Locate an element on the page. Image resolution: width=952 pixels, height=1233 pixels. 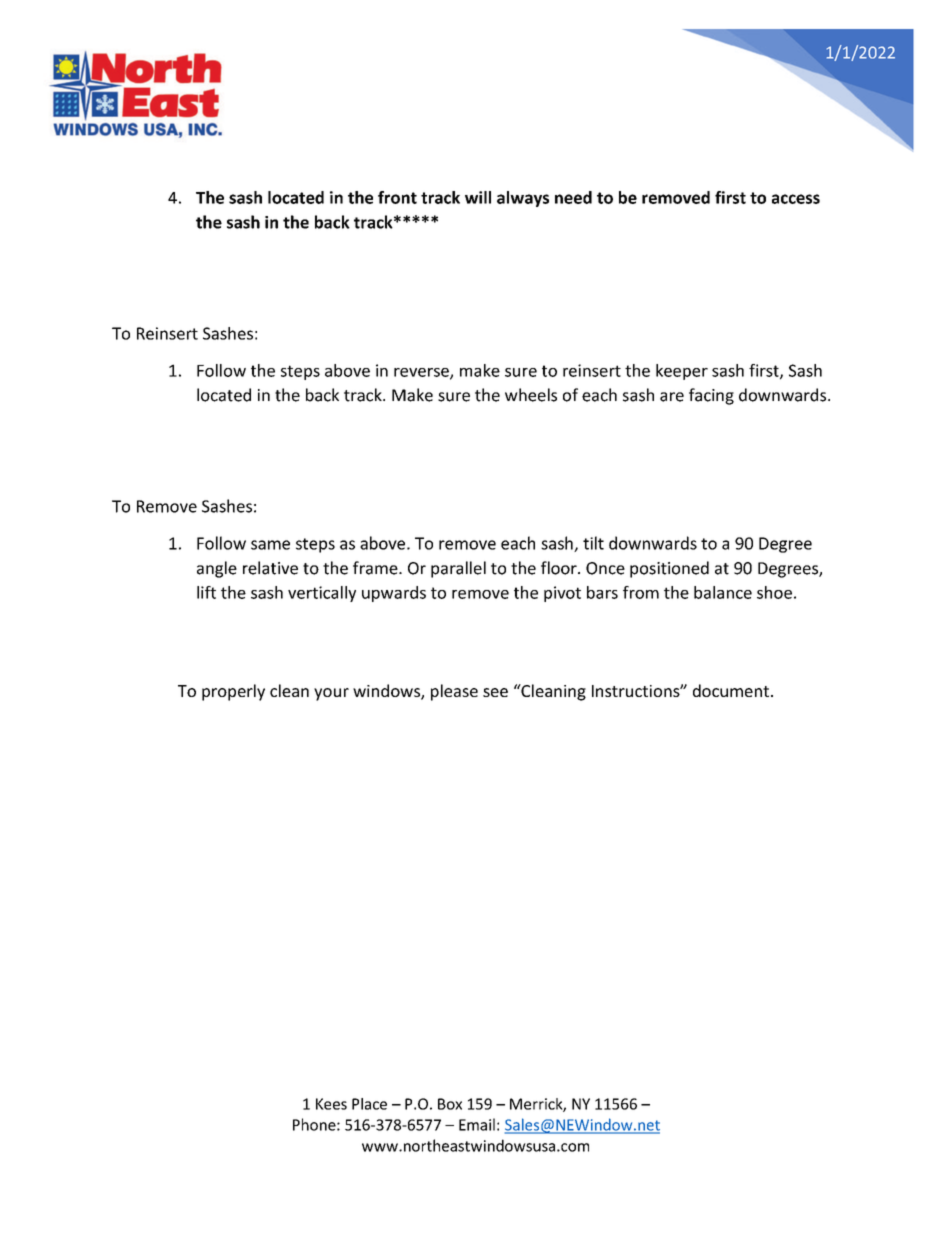
same is located at coordinates (270, 545).
